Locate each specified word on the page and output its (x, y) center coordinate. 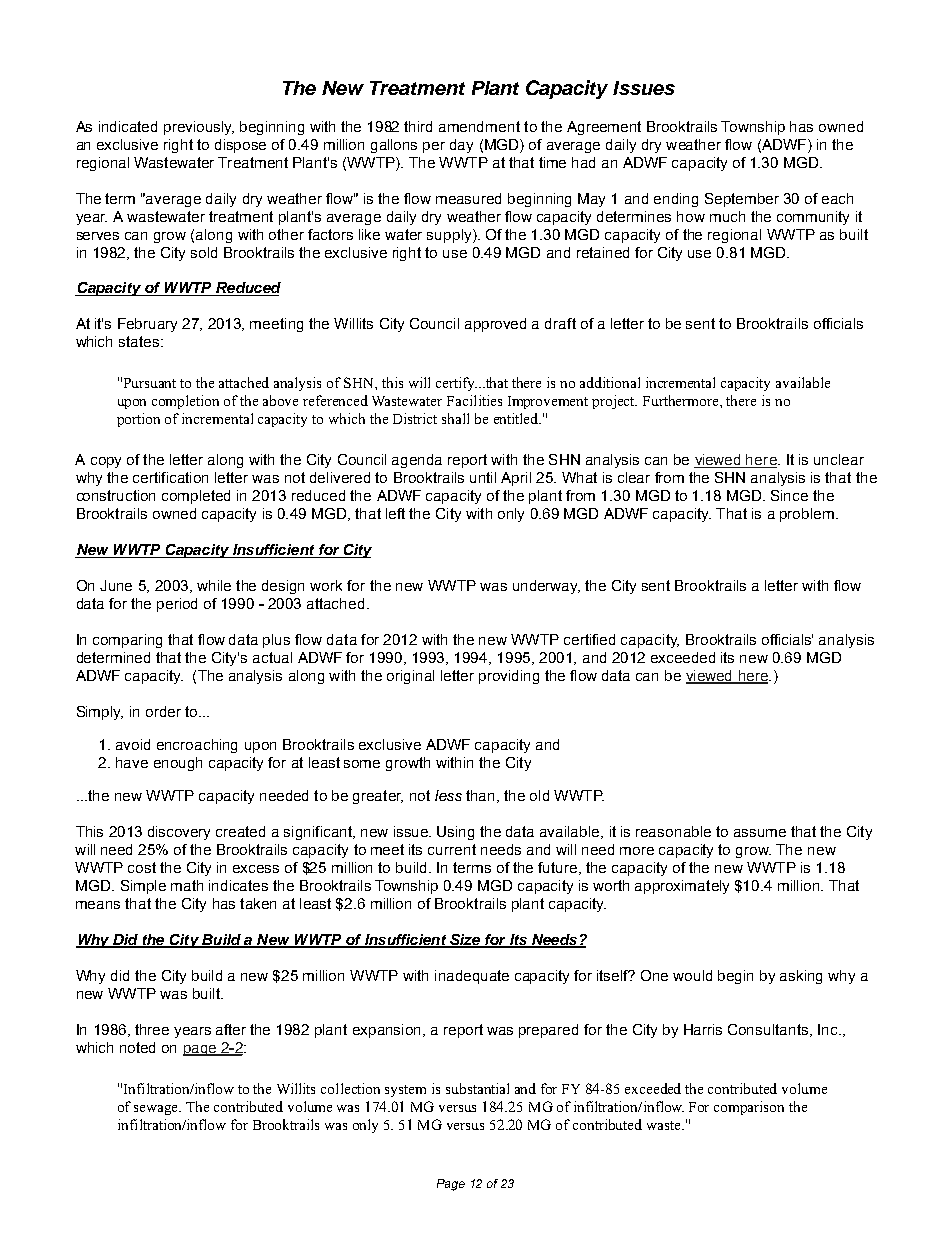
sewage (157, 1110)
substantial (477, 1088)
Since (789, 495)
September (742, 200)
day (461, 146)
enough (178, 764)
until (483, 477)
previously (199, 128)
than (480, 795)
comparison (749, 1108)
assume (760, 833)
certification (170, 477)
